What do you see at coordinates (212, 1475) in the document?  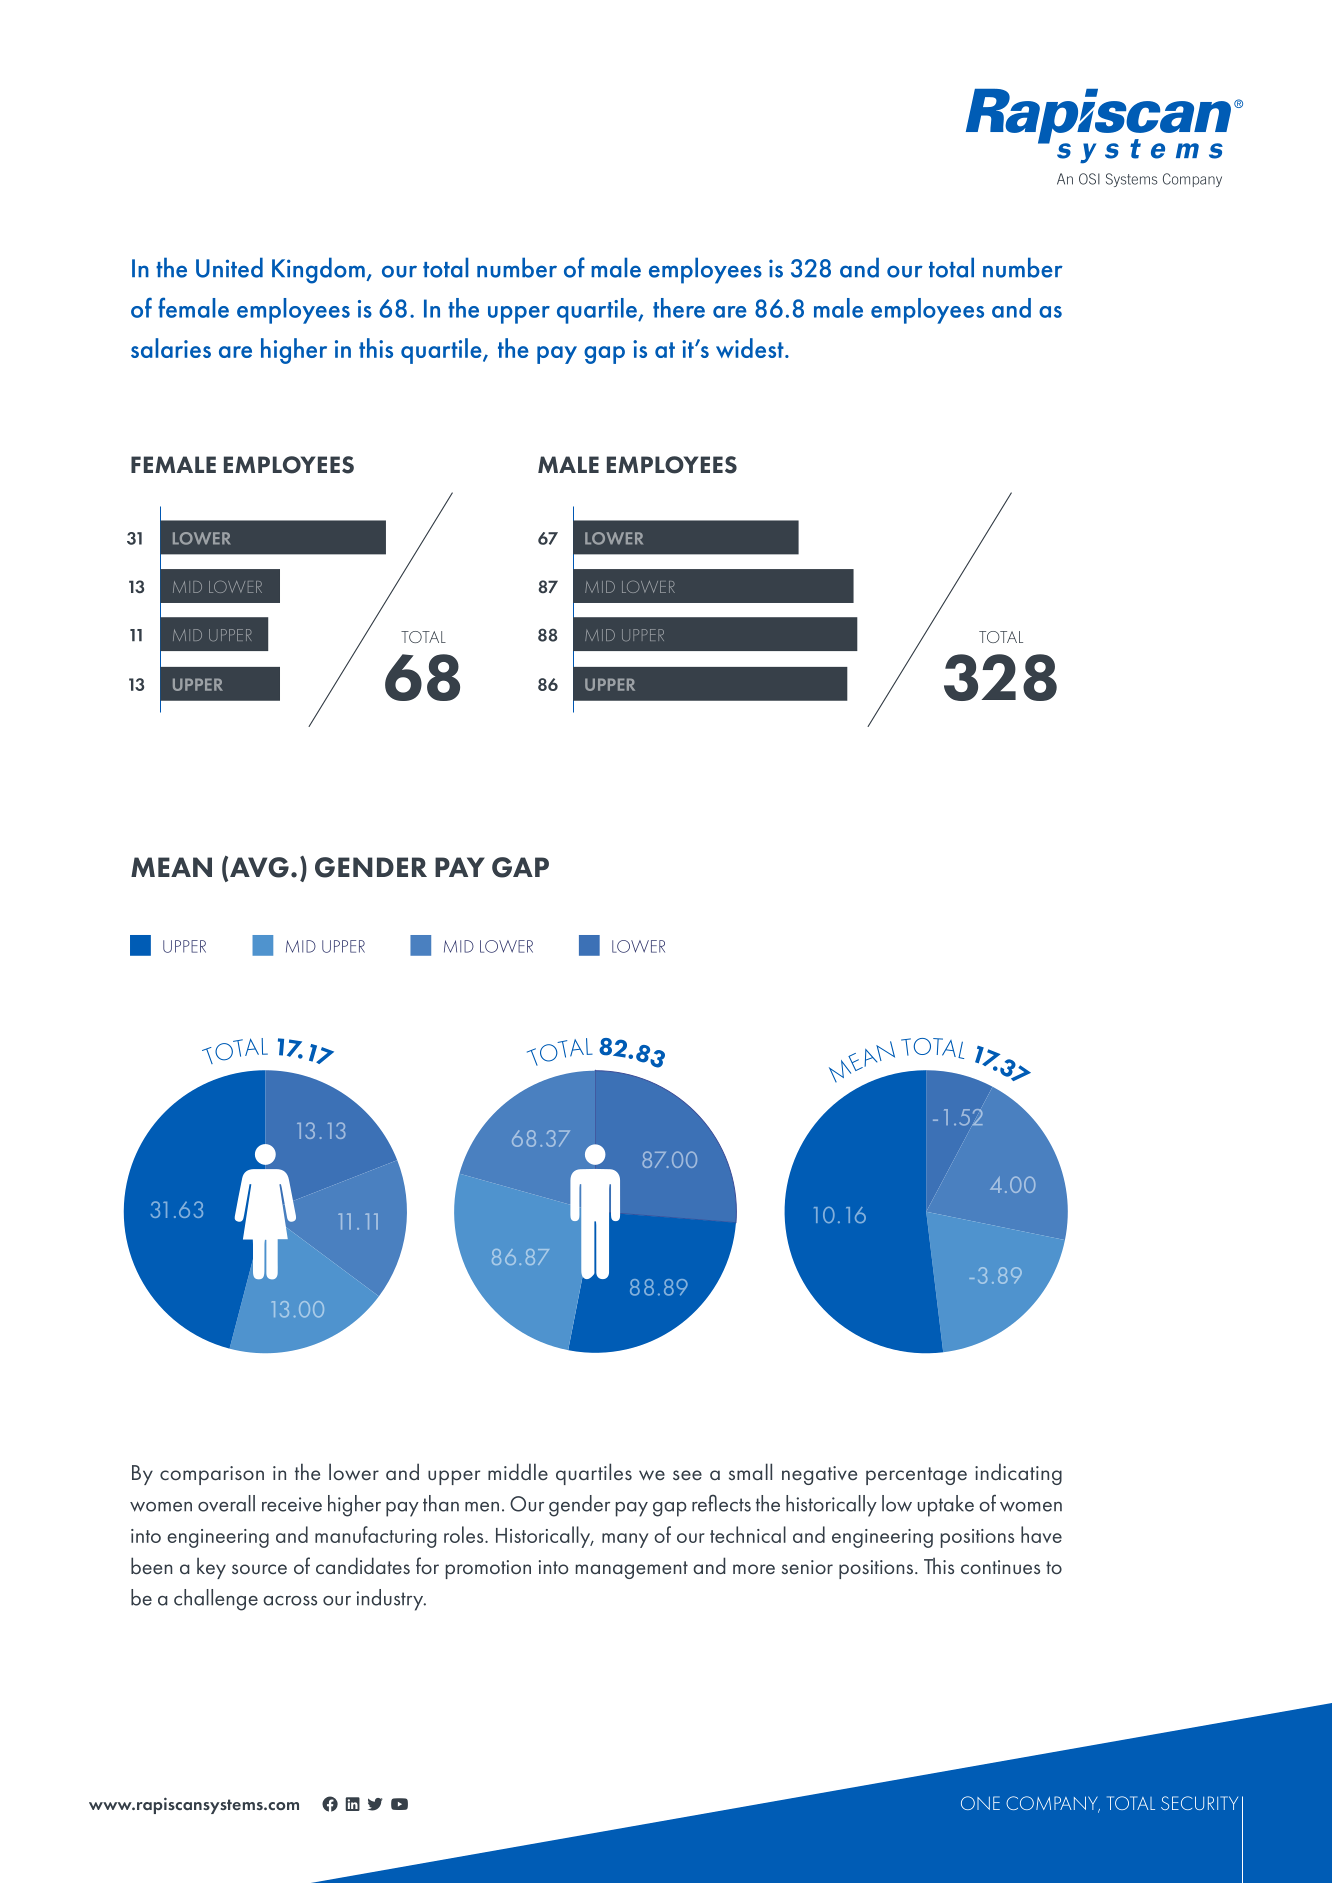 I see `comparison` at bounding box center [212, 1475].
